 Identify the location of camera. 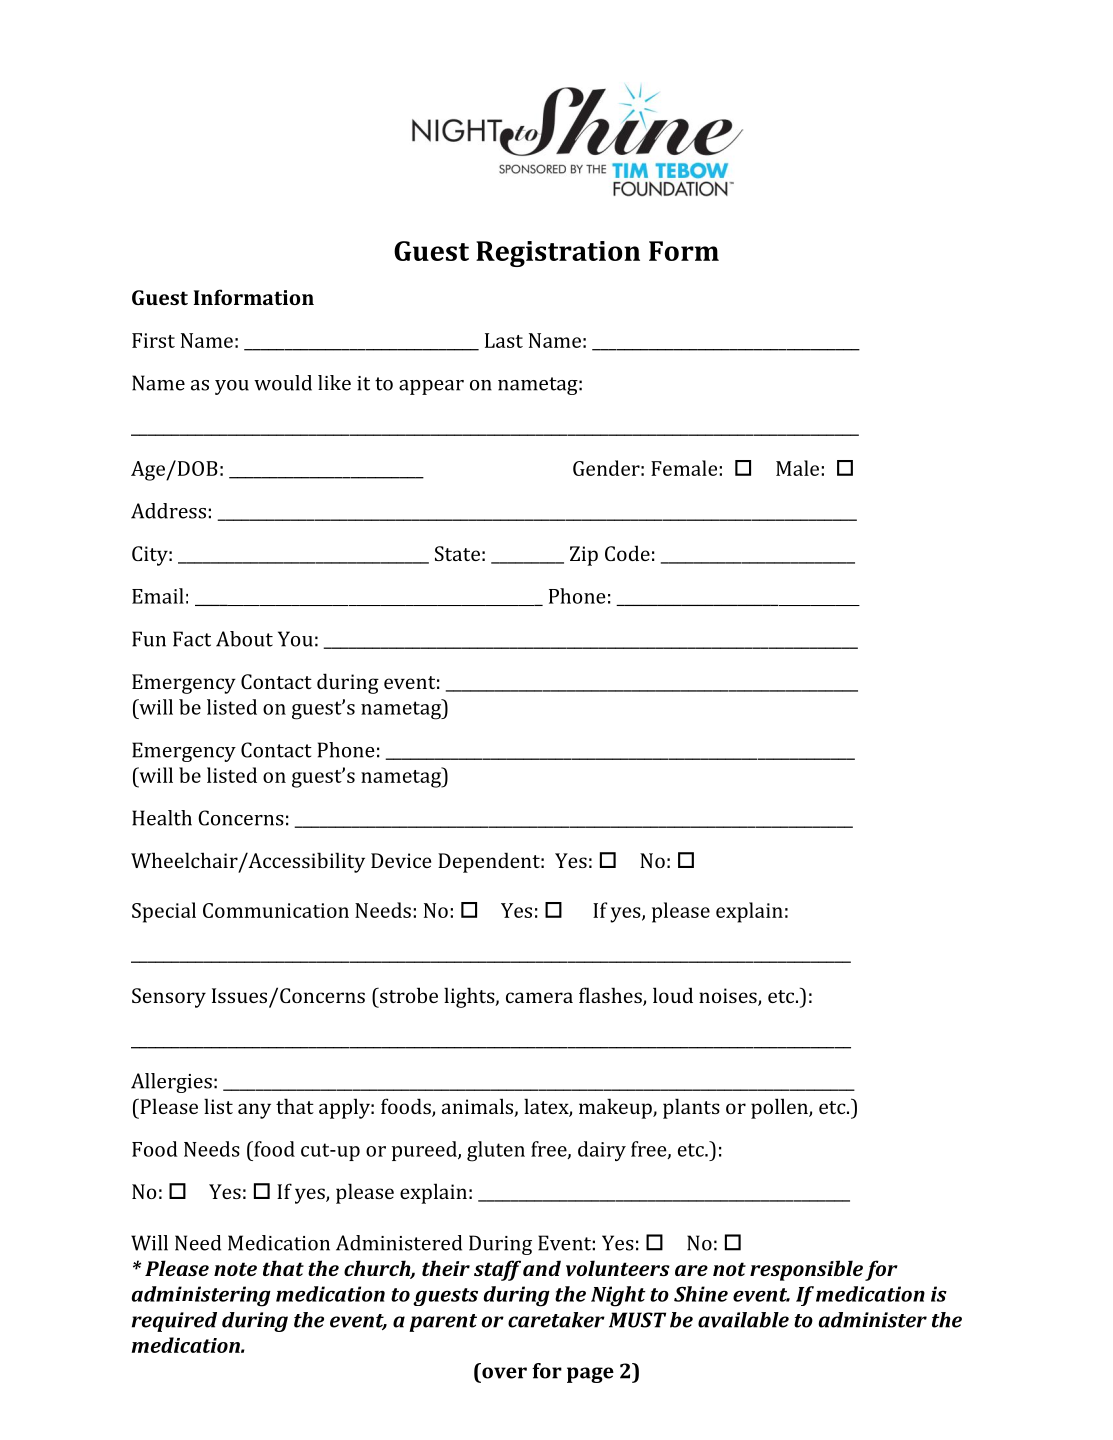
(539, 997).
